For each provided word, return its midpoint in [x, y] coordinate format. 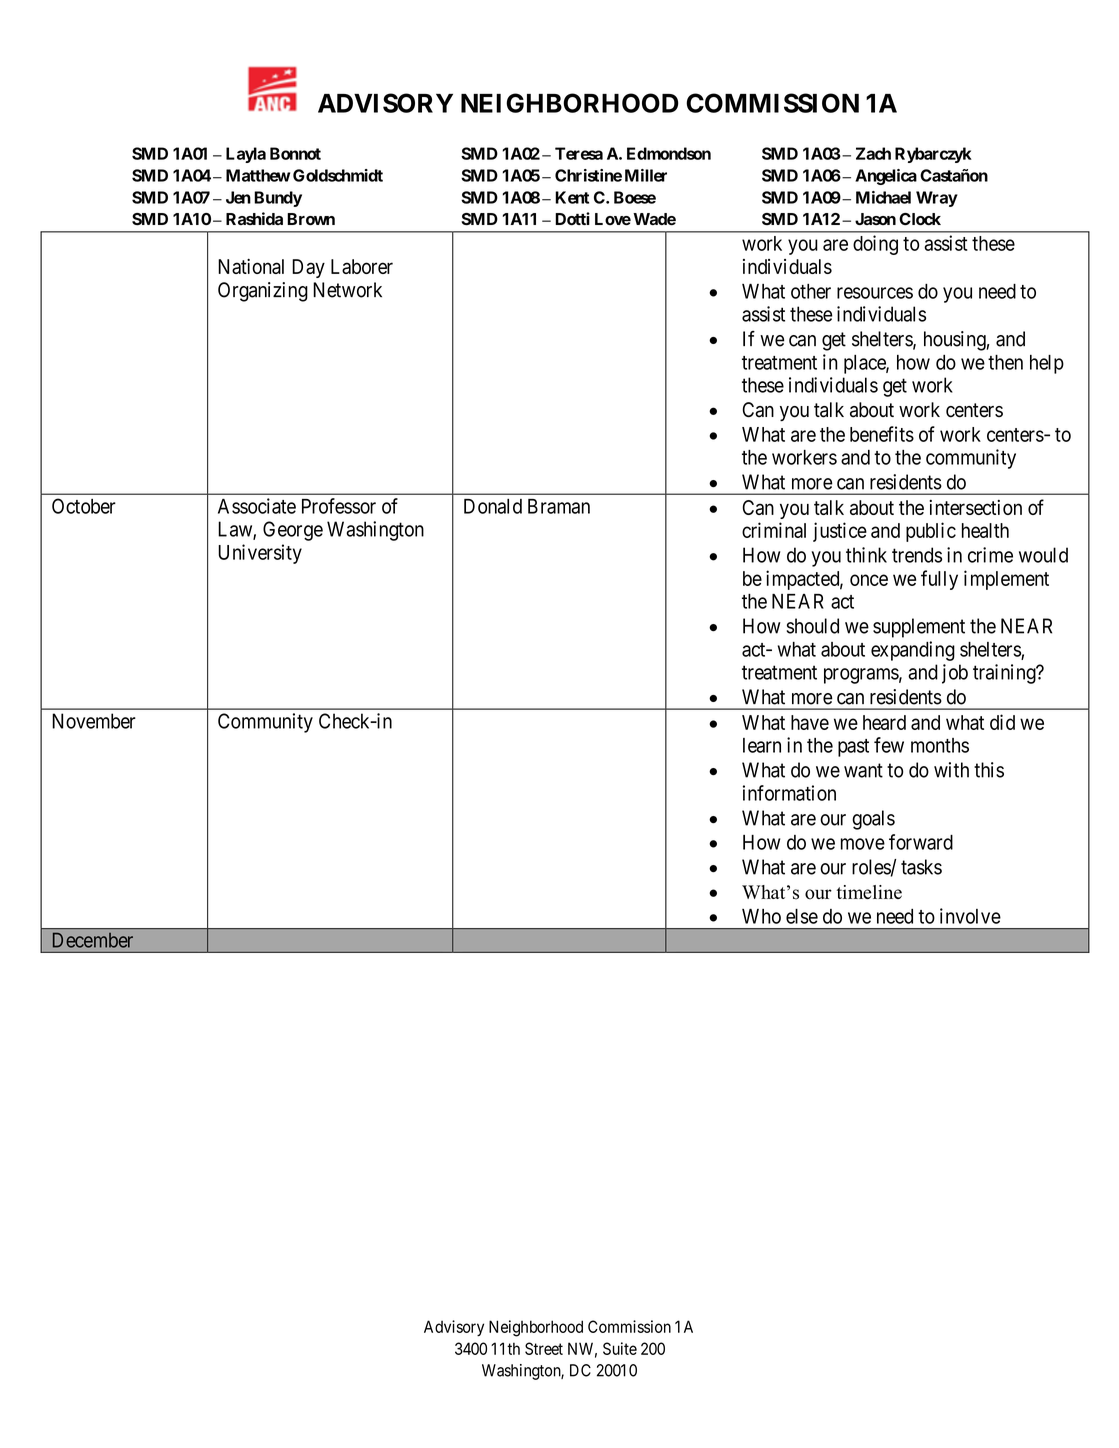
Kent [572, 197]
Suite [620, 1348]
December [93, 940]
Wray [937, 199]
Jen [238, 197]
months [940, 745]
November [94, 721]
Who [761, 916]
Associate [257, 506]
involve [970, 916]
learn [762, 745]
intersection [975, 507]
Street [544, 1348]
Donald [493, 506]
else [802, 916]
